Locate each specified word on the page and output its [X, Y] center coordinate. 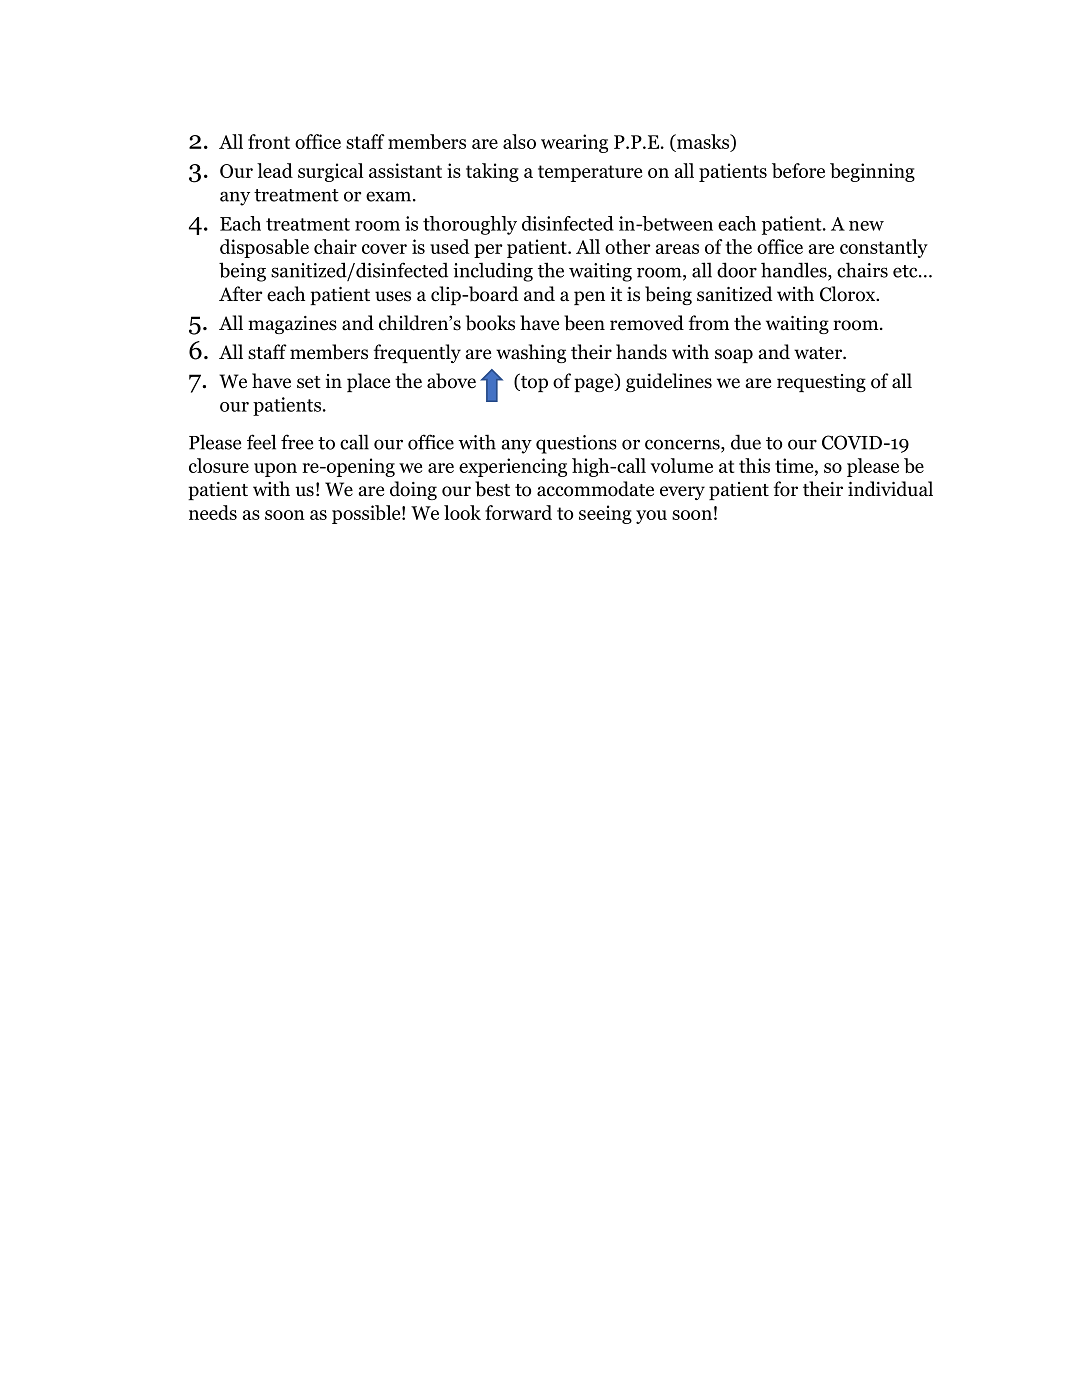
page [595, 385]
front [269, 141]
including [493, 272]
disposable [264, 248]
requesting [821, 383]
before [798, 170]
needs [213, 512]
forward [518, 512]
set [309, 382]
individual [890, 489]
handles [795, 271]
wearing [574, 143]
